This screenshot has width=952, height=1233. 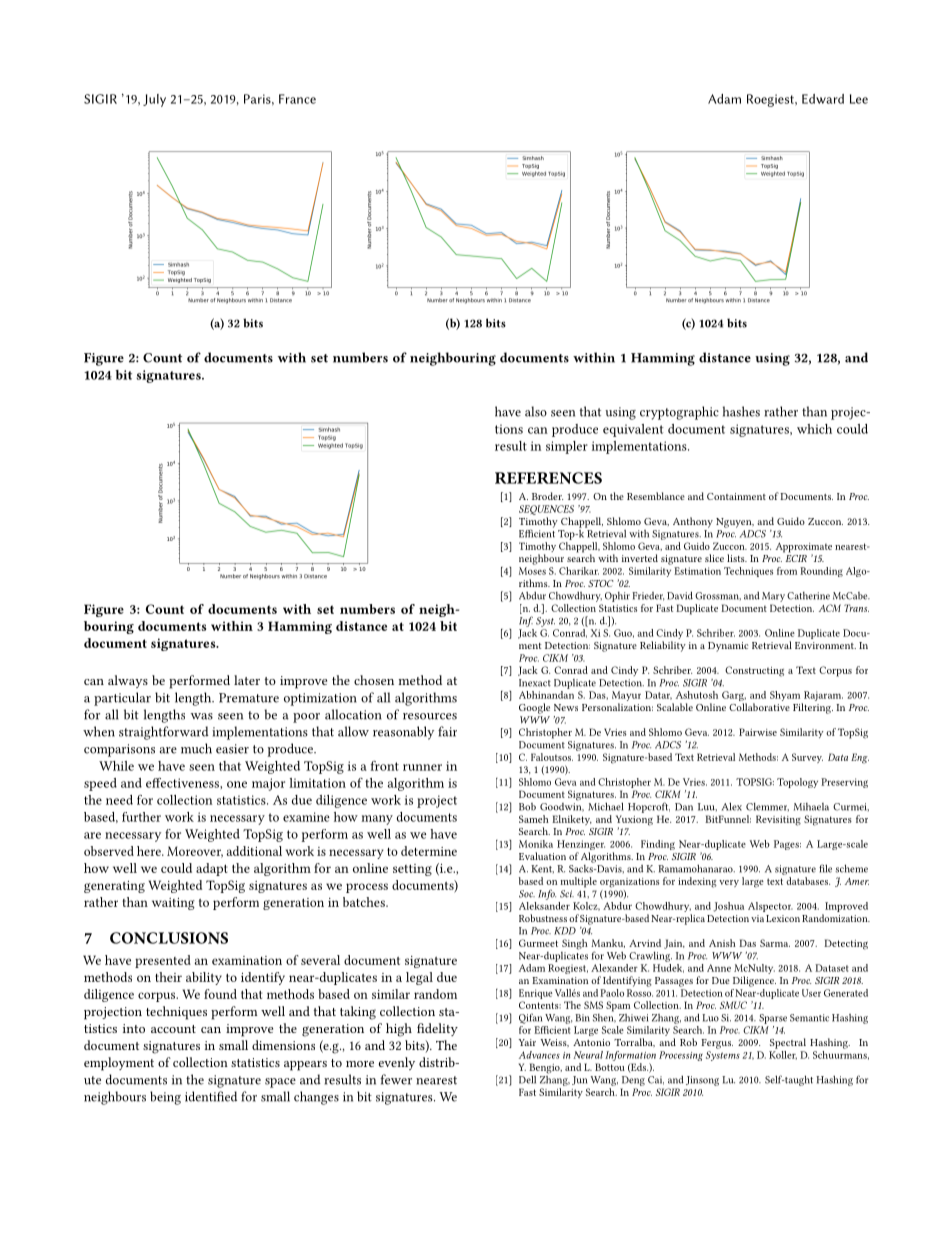 What do you see at coordinates (211, 1096) in the screenshot?
I see `identified` at bounding box center [211, 1096].
